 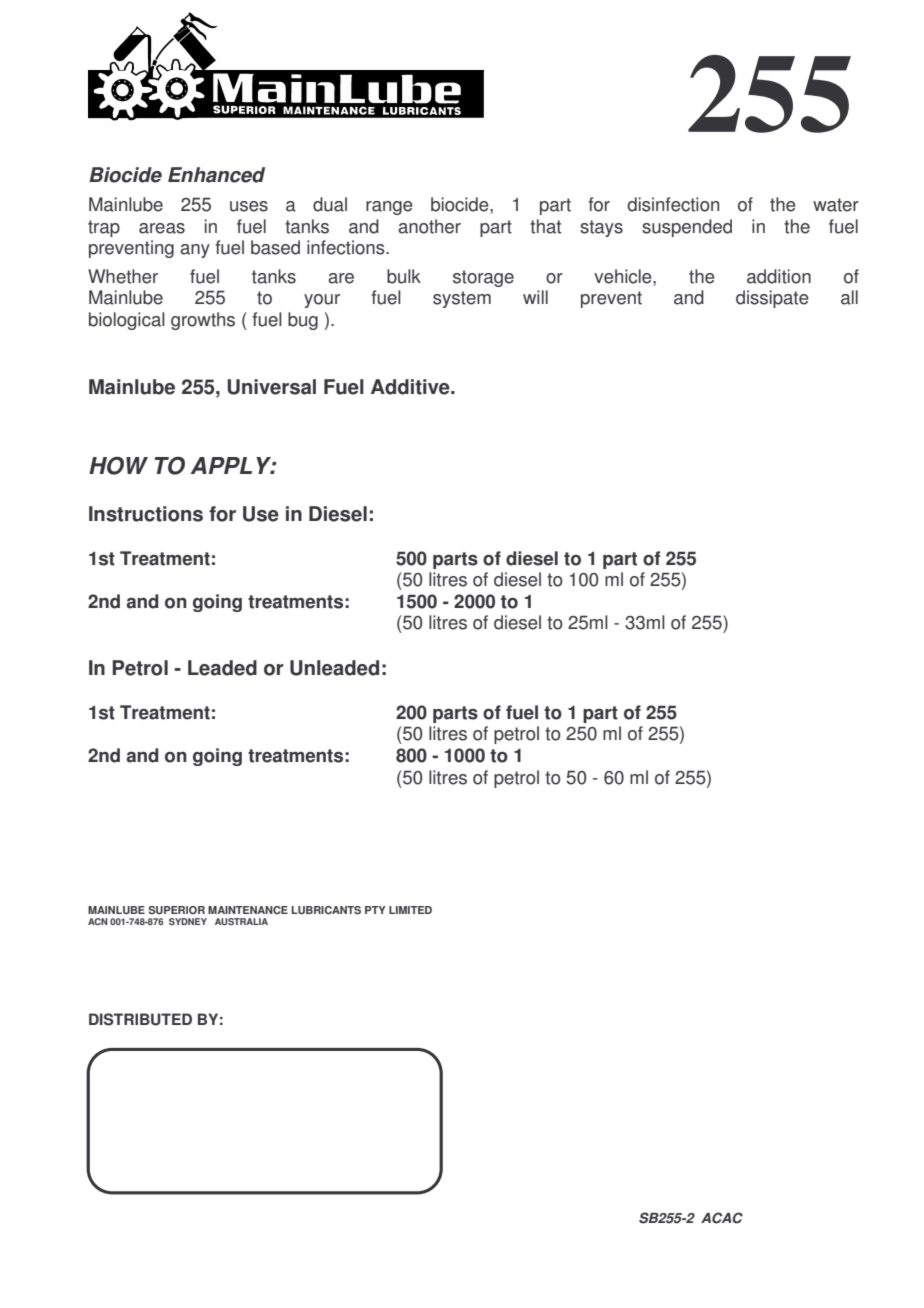 I want to click on water, so click(x=836, y=205).
